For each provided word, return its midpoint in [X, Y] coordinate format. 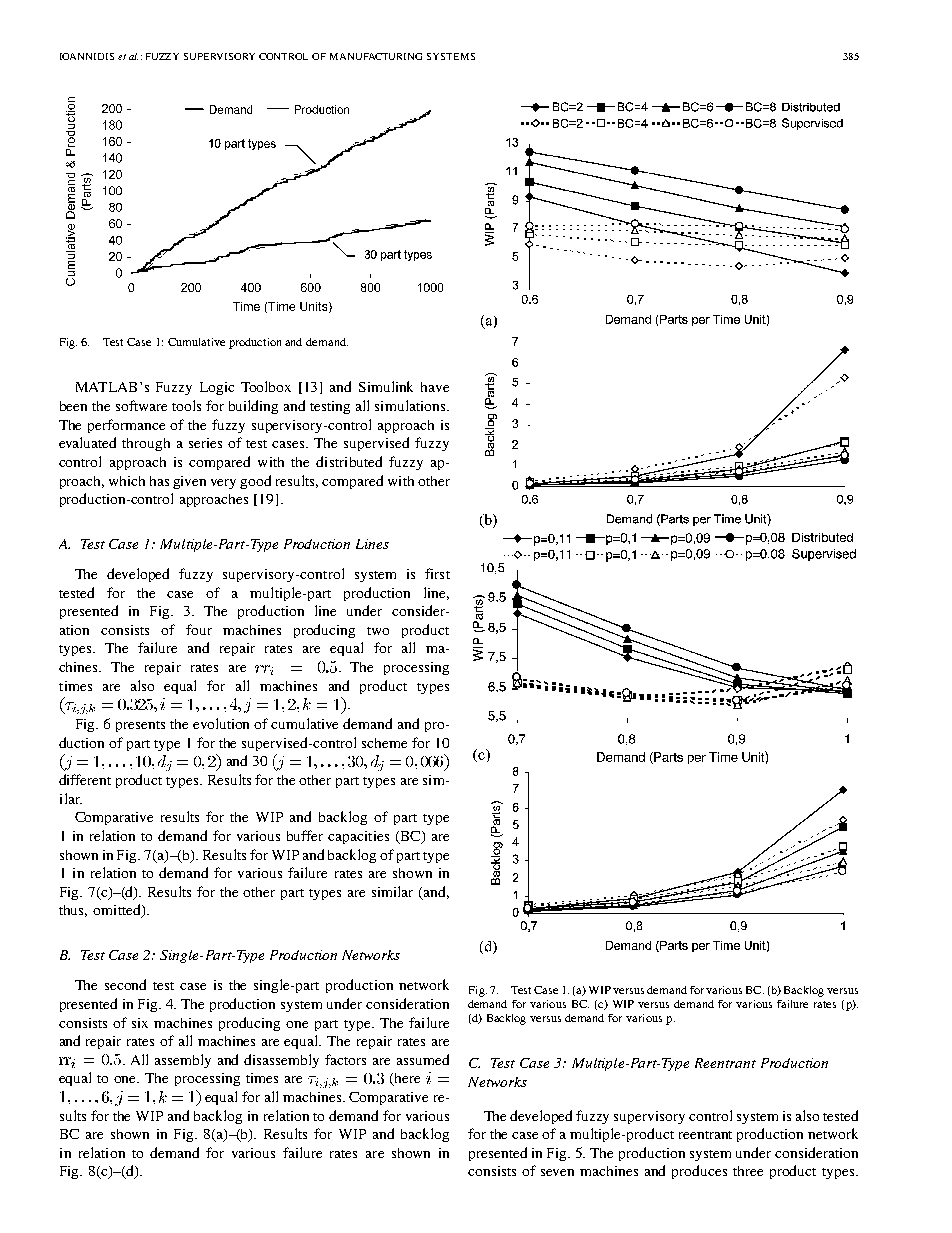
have [435, 387]
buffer [305, 835]
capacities [358, 837]
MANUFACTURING [376, 56]
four [199, 629]
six [140, 1023]
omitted [118, 911]
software [141, 405]
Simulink [386, 386]
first [437, 573]
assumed [423, 1059]
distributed [349, 461]
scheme [384, 743]
